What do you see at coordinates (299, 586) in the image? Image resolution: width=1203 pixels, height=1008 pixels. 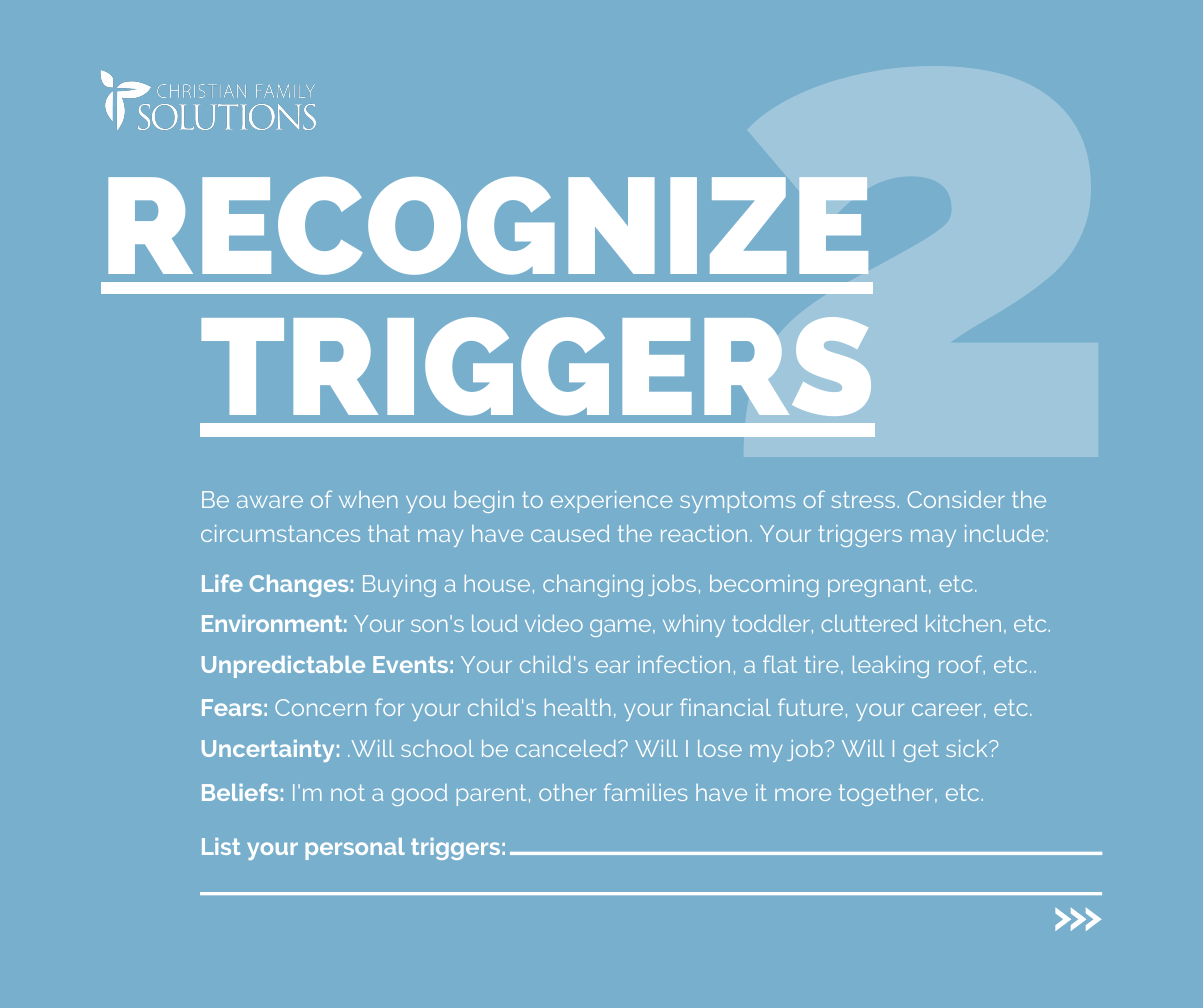 I see `Changes` at bounding box center [299, 586].
